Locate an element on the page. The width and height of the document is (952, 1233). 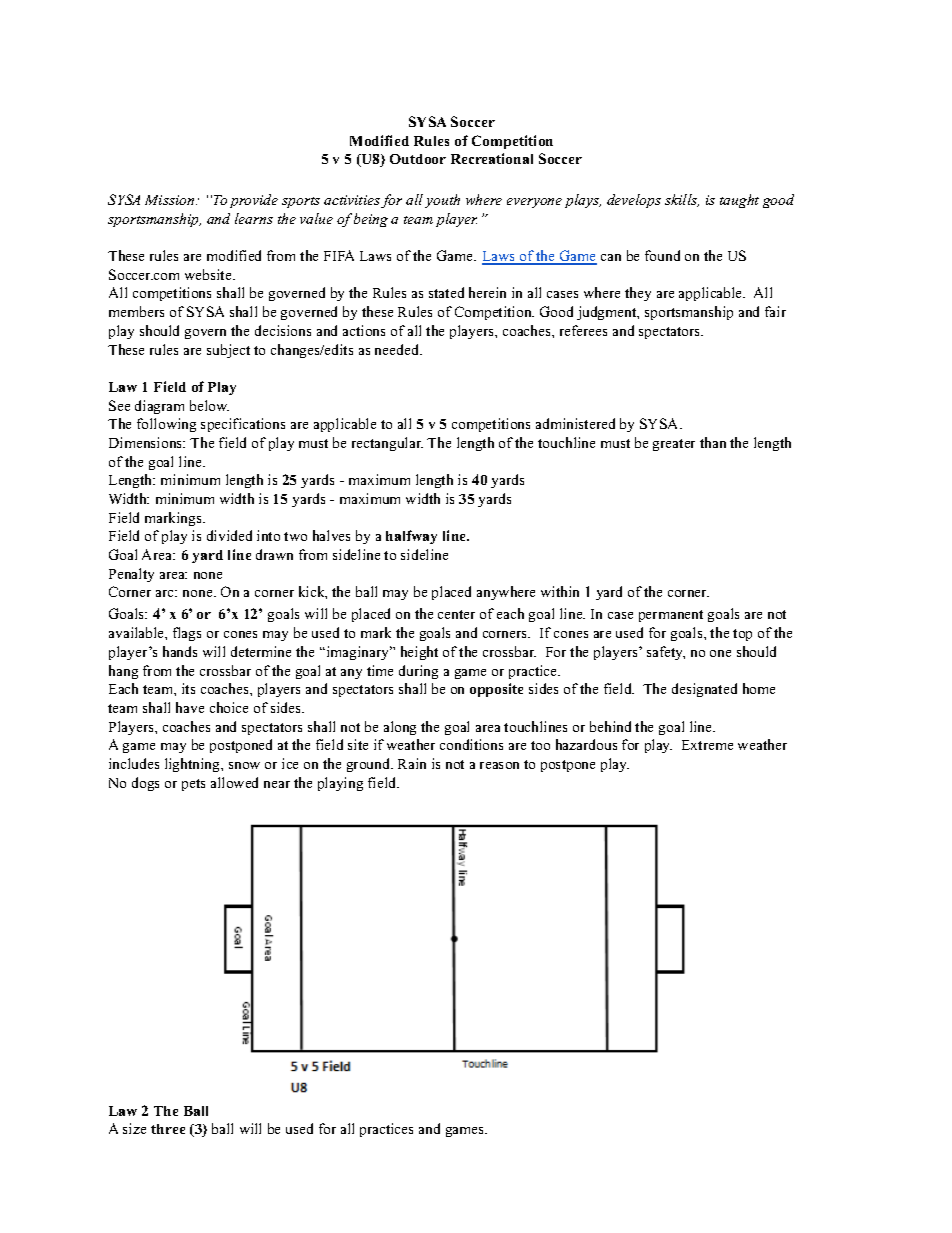
permanent is located at coordinates (671, 616).
